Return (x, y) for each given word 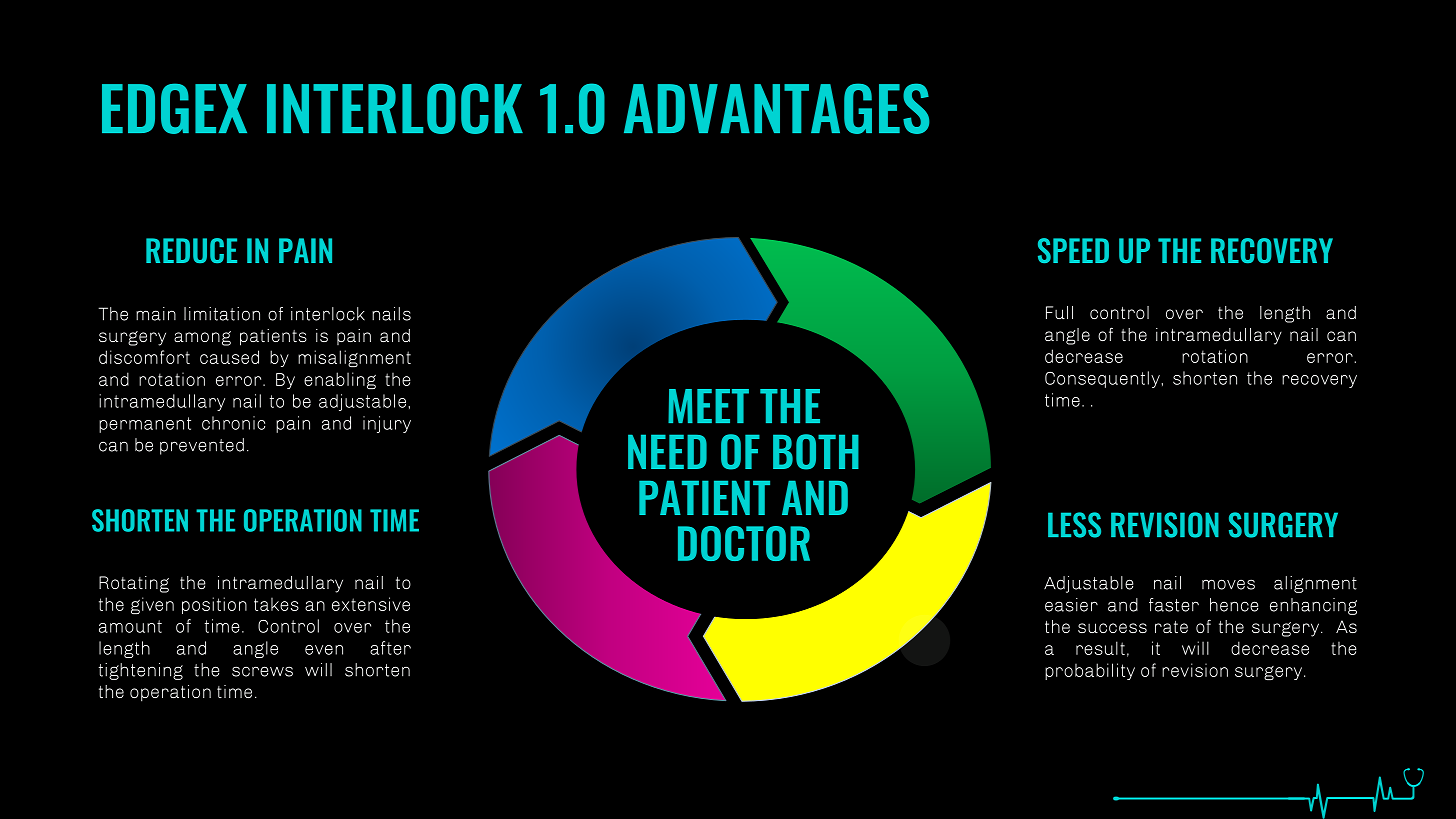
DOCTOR (744, 543)
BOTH (816, 452)
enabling (340, 380)
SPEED (1073, 250)
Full (1059, 312)
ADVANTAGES (777, 108)
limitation (222, 314)
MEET (708, 406)
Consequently (1102, 379)
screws (262, 671)
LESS (1074, 525)
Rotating (134, 584)
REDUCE (191, 250)
